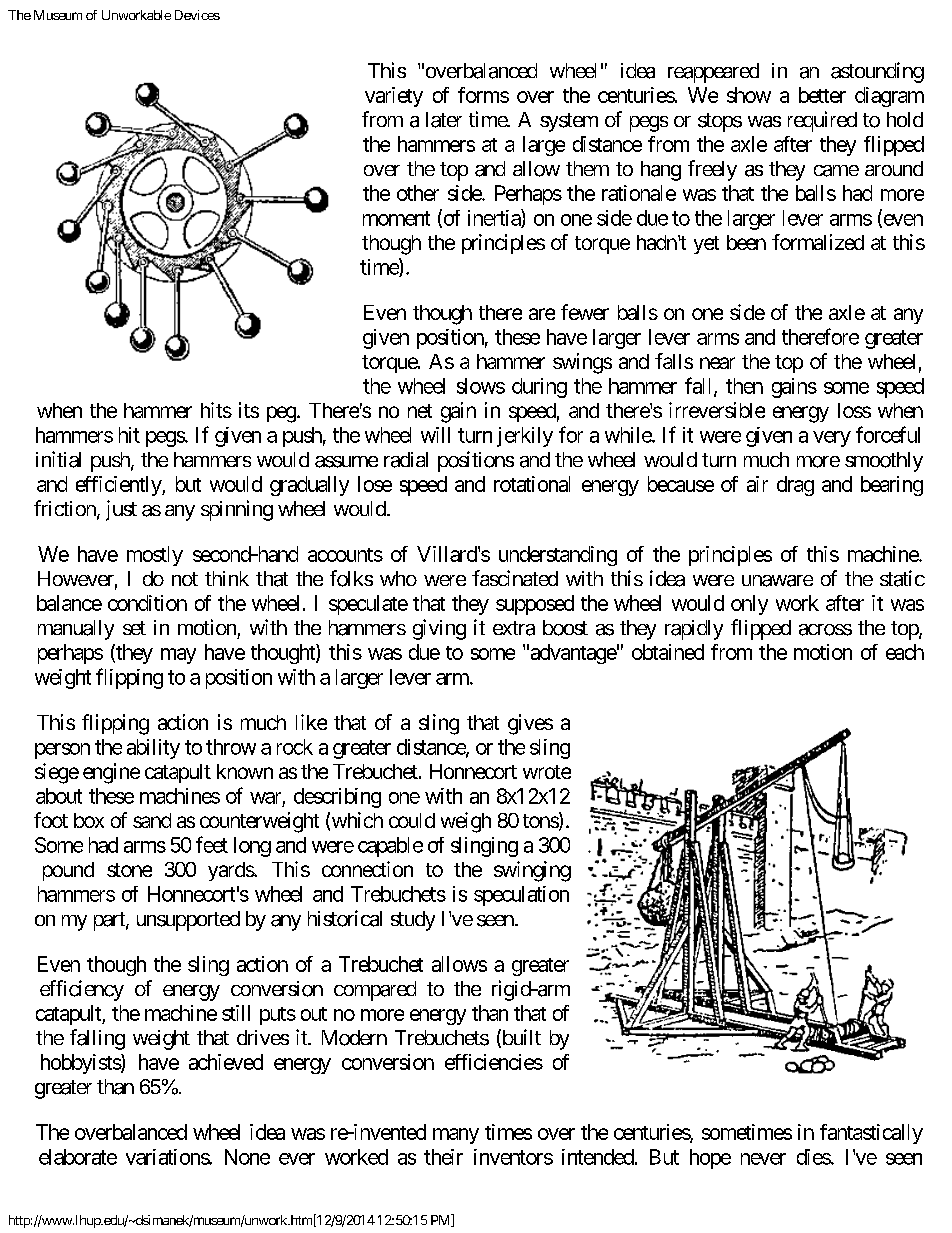 Image resolution: width=952 pixels, height=1233 pixels. I want to click on speculation, so click(521, 896).
